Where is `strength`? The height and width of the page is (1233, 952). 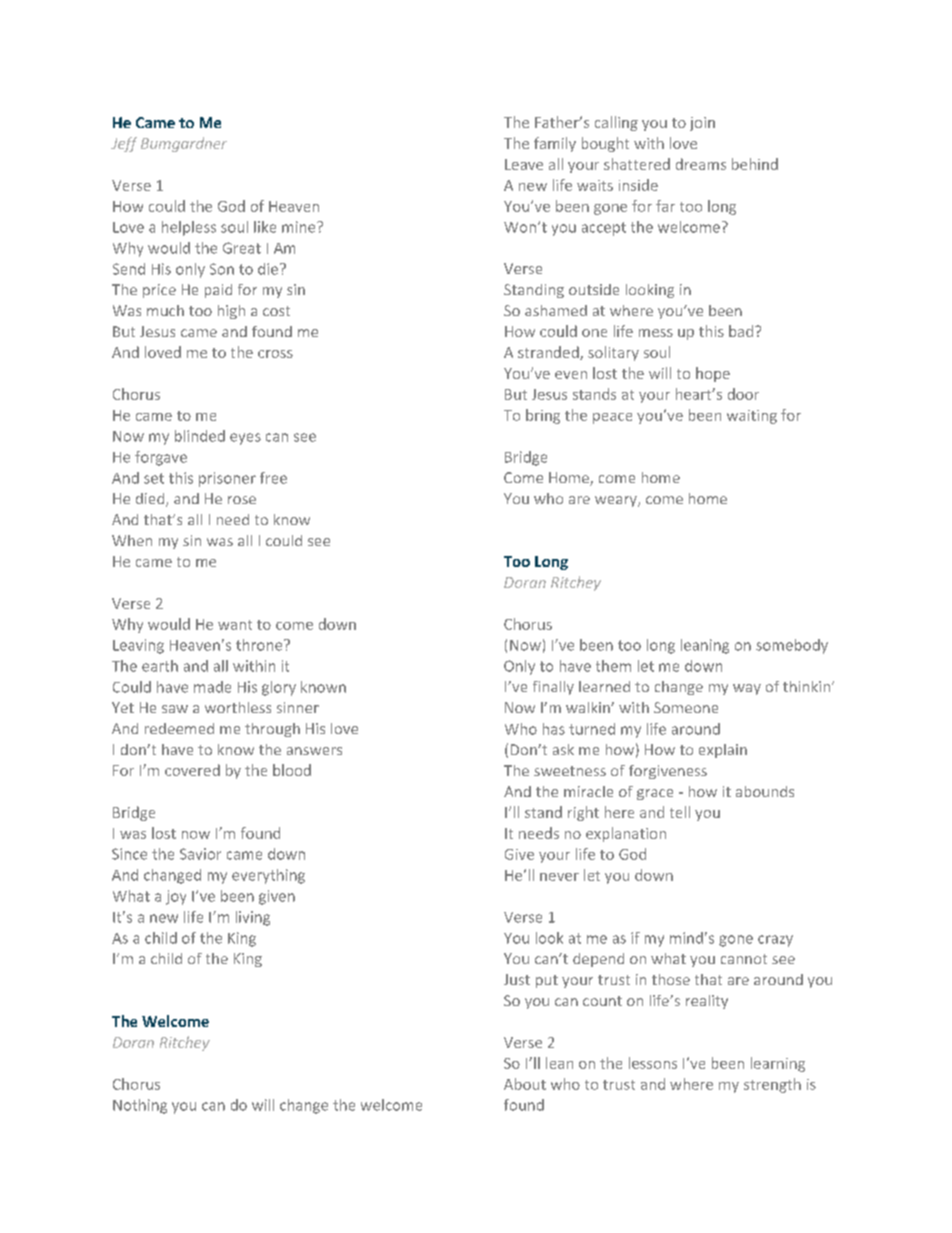 strength is located at coordinates (772, 1085).
